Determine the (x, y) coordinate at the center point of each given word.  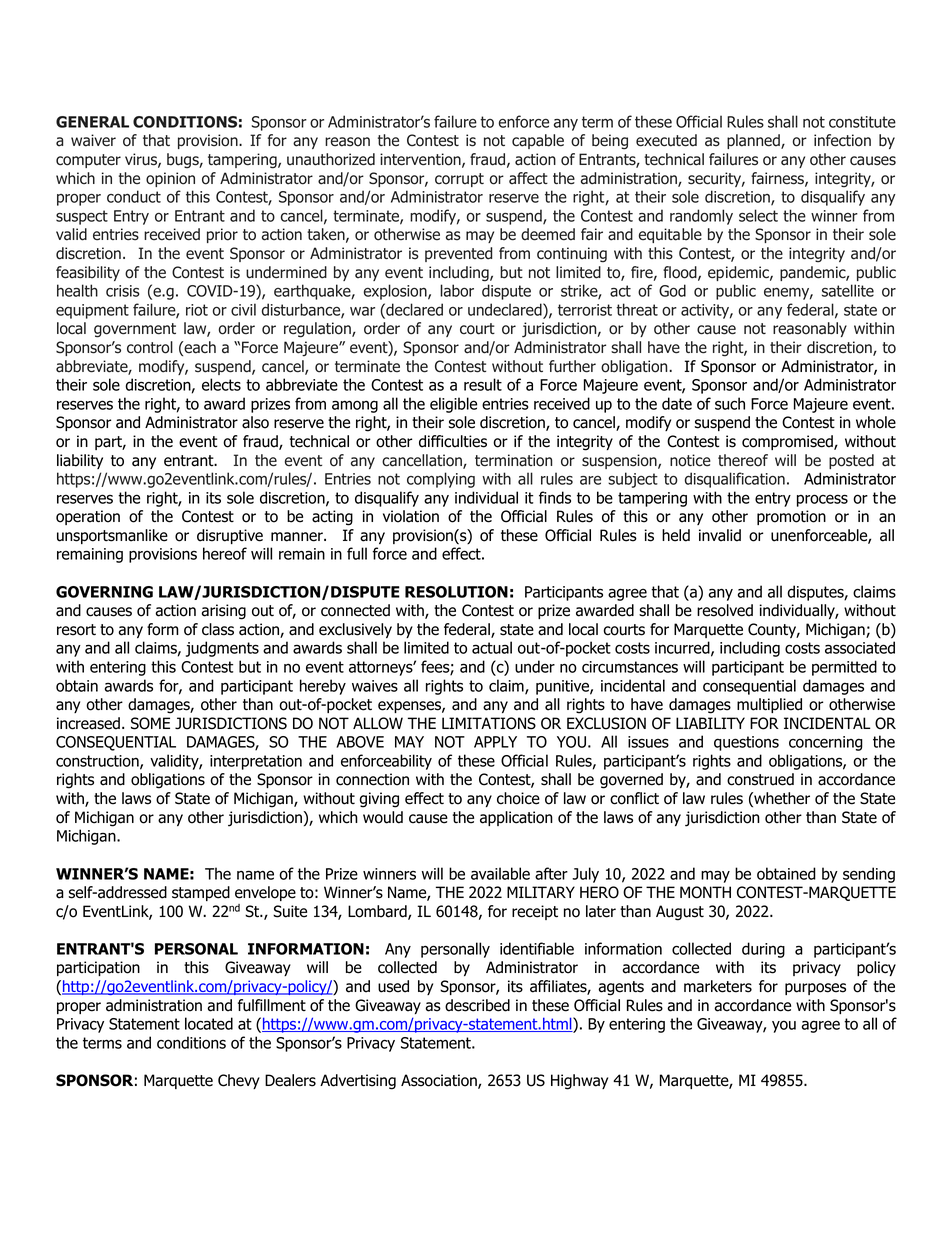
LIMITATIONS (489, 723)
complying (441, 480)
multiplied (769, 705)
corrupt (459, 180)
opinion (170, 179)
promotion (791, 517)
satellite (848, 290)
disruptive (230, 536)
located (209, 1023)
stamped (201, 893)
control (150, 347)
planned (754, 141)
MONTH (705, 892)
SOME (150, 723)
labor (457, 290)
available (500, 873)
